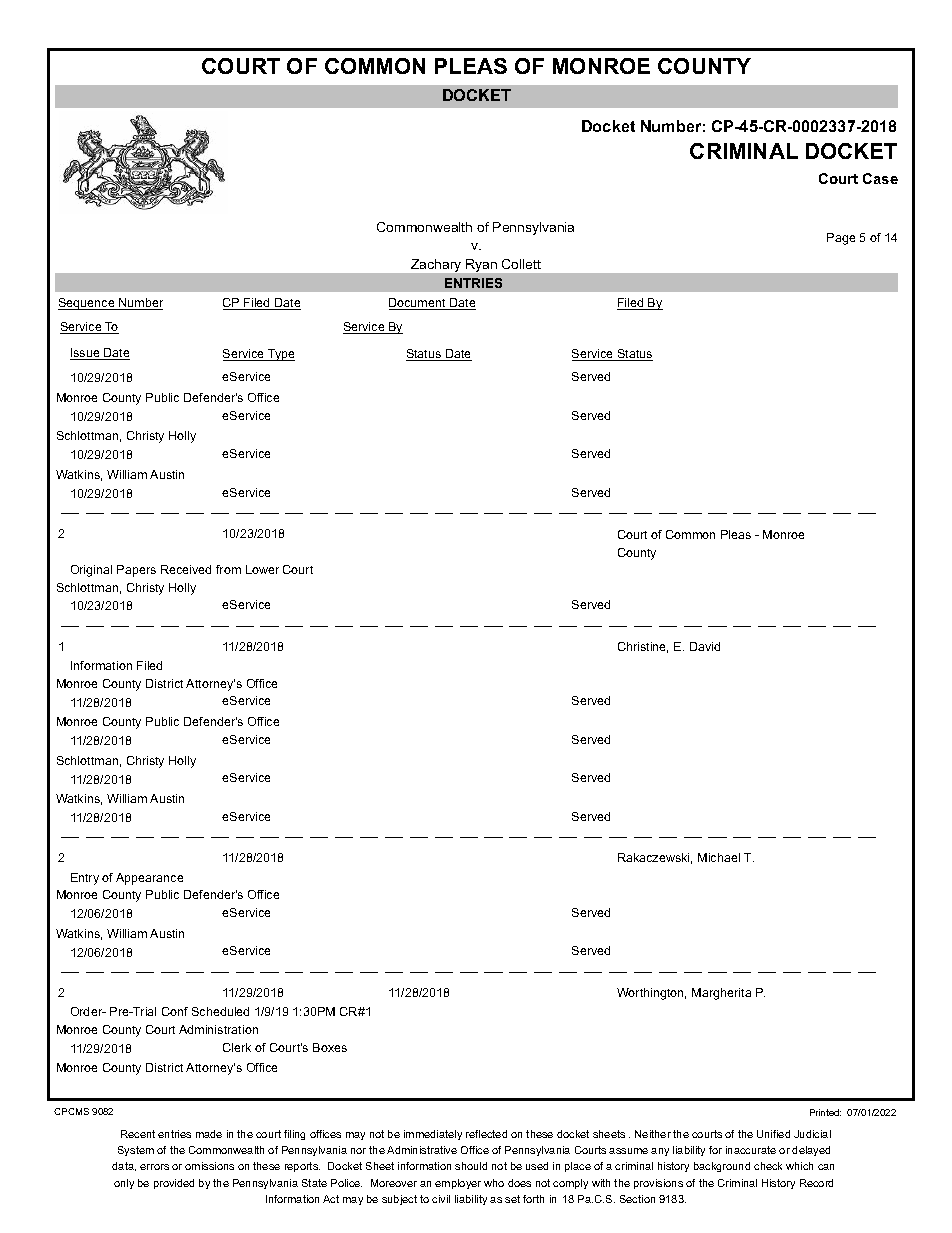  I want to click on David, so click(705, 646).
